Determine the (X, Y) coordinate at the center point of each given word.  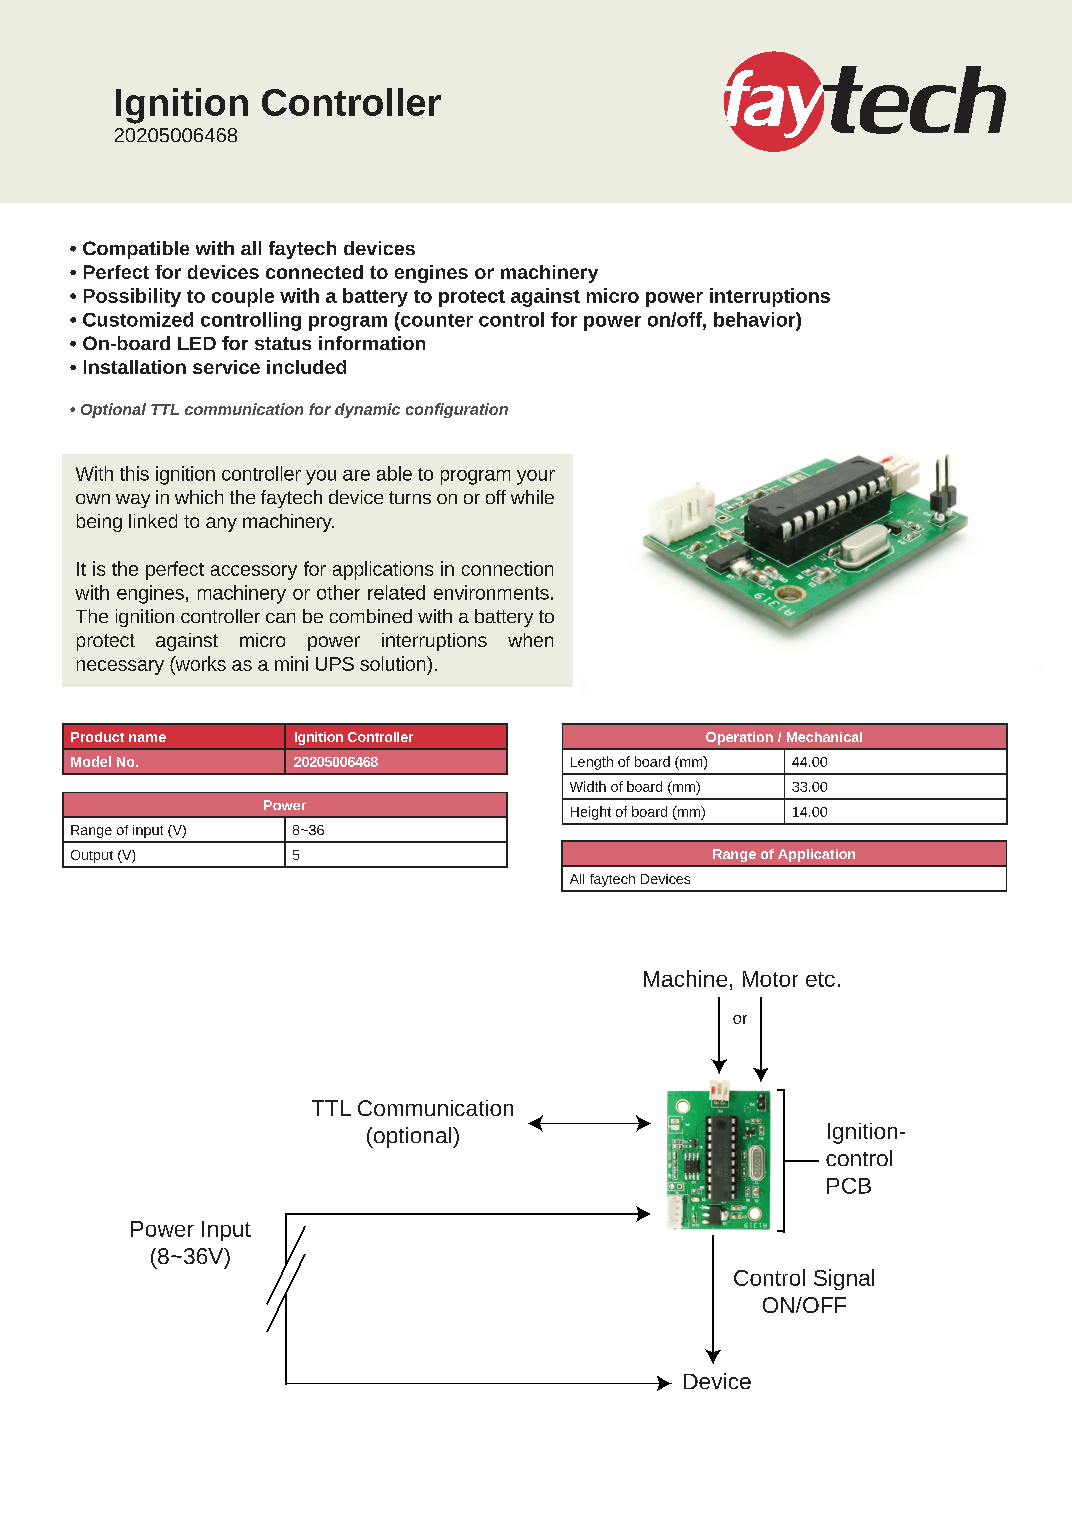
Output (92, 856)
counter (436, 319)
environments (491, 592)
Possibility (132, 297)
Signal (844, 1279)
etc (820, 979)
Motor (770, 979)
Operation (739, 738)
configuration (457, 410)
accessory (254, 572)
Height (591, 813)
